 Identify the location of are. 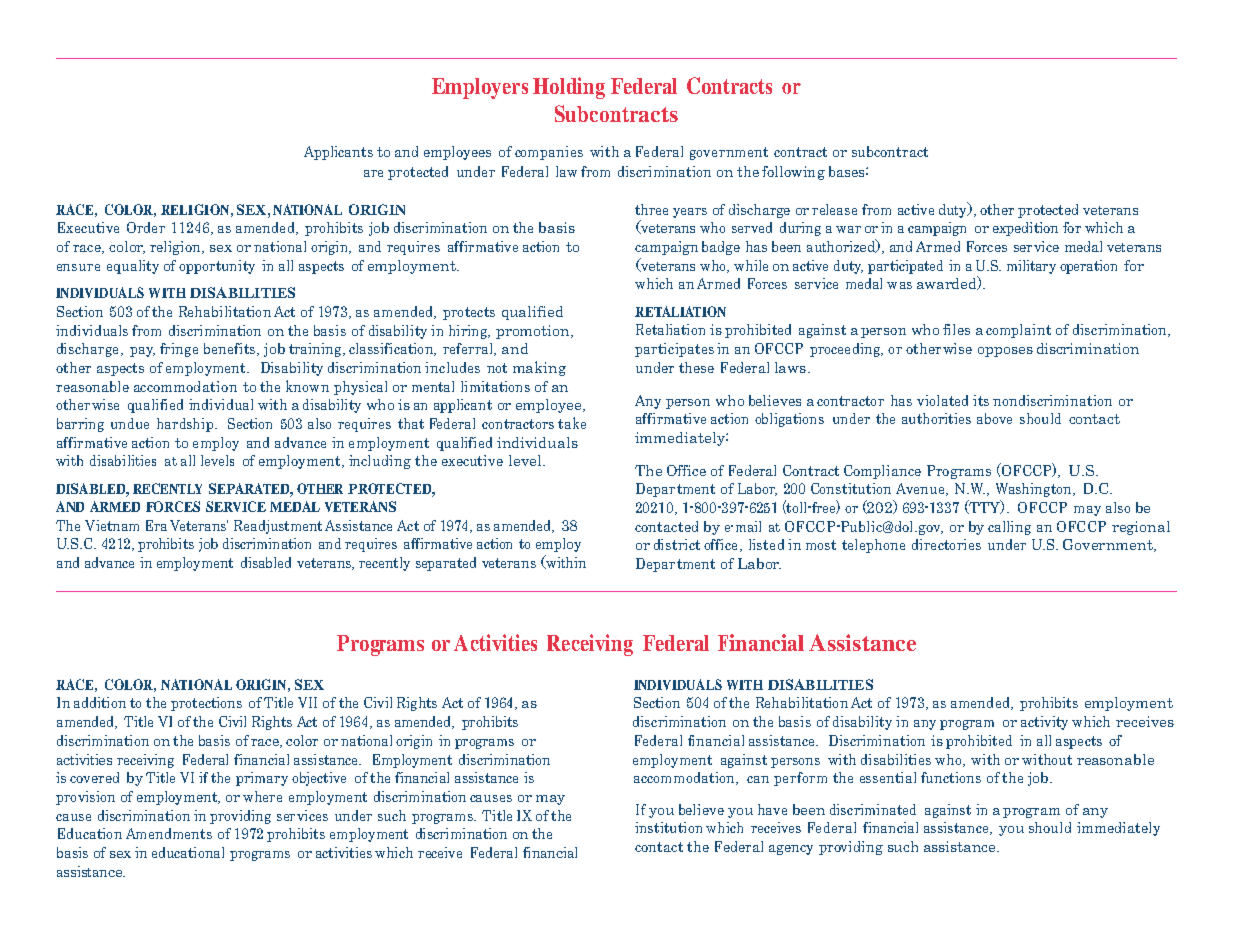
(373, 173).
